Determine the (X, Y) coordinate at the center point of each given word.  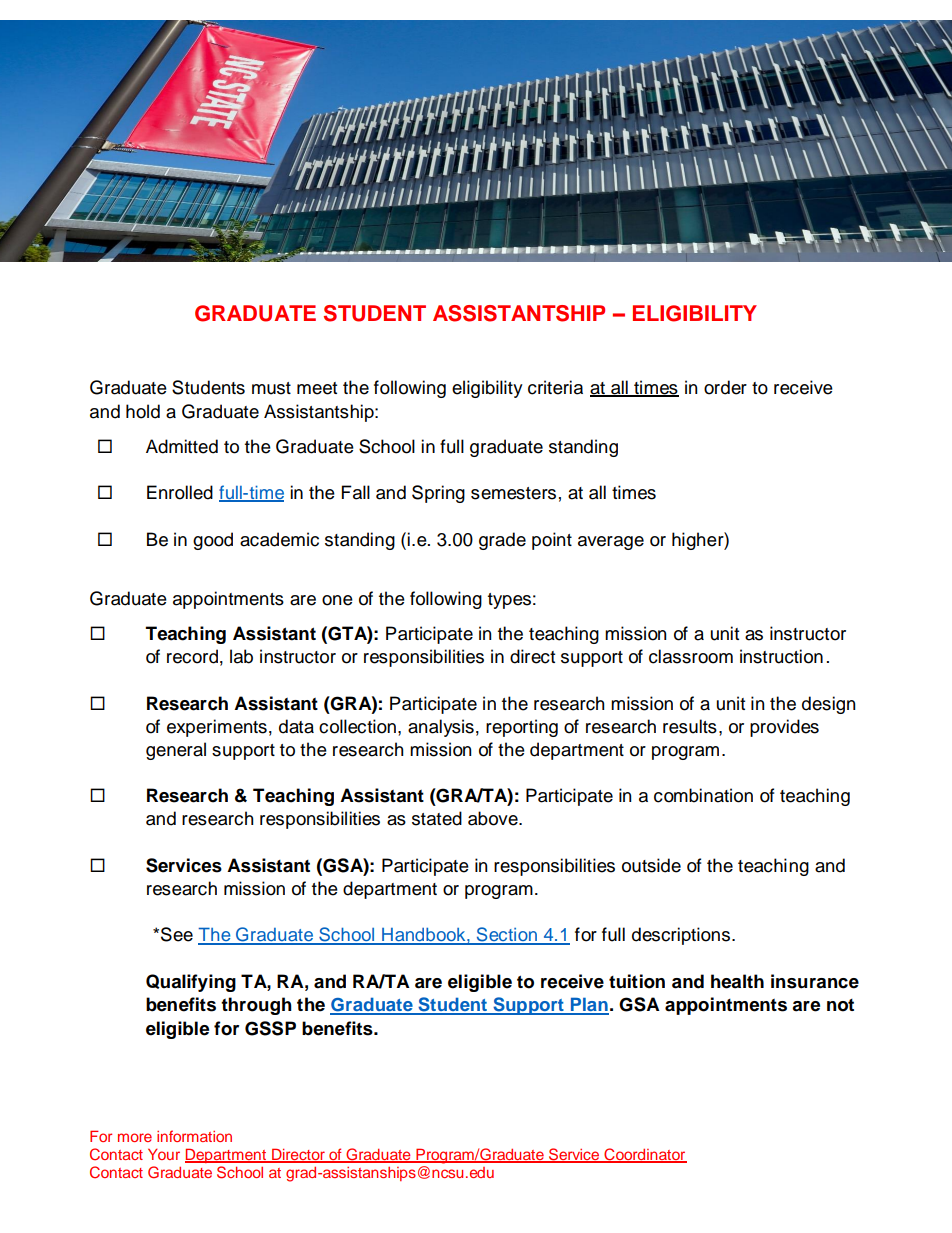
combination (703, 795)
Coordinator (644, 1155)
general (176, 751)
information (194, 1136)
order (725, 387)
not (840, 1005)
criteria (555, 387)
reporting (522, 728)
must (271, 388)
